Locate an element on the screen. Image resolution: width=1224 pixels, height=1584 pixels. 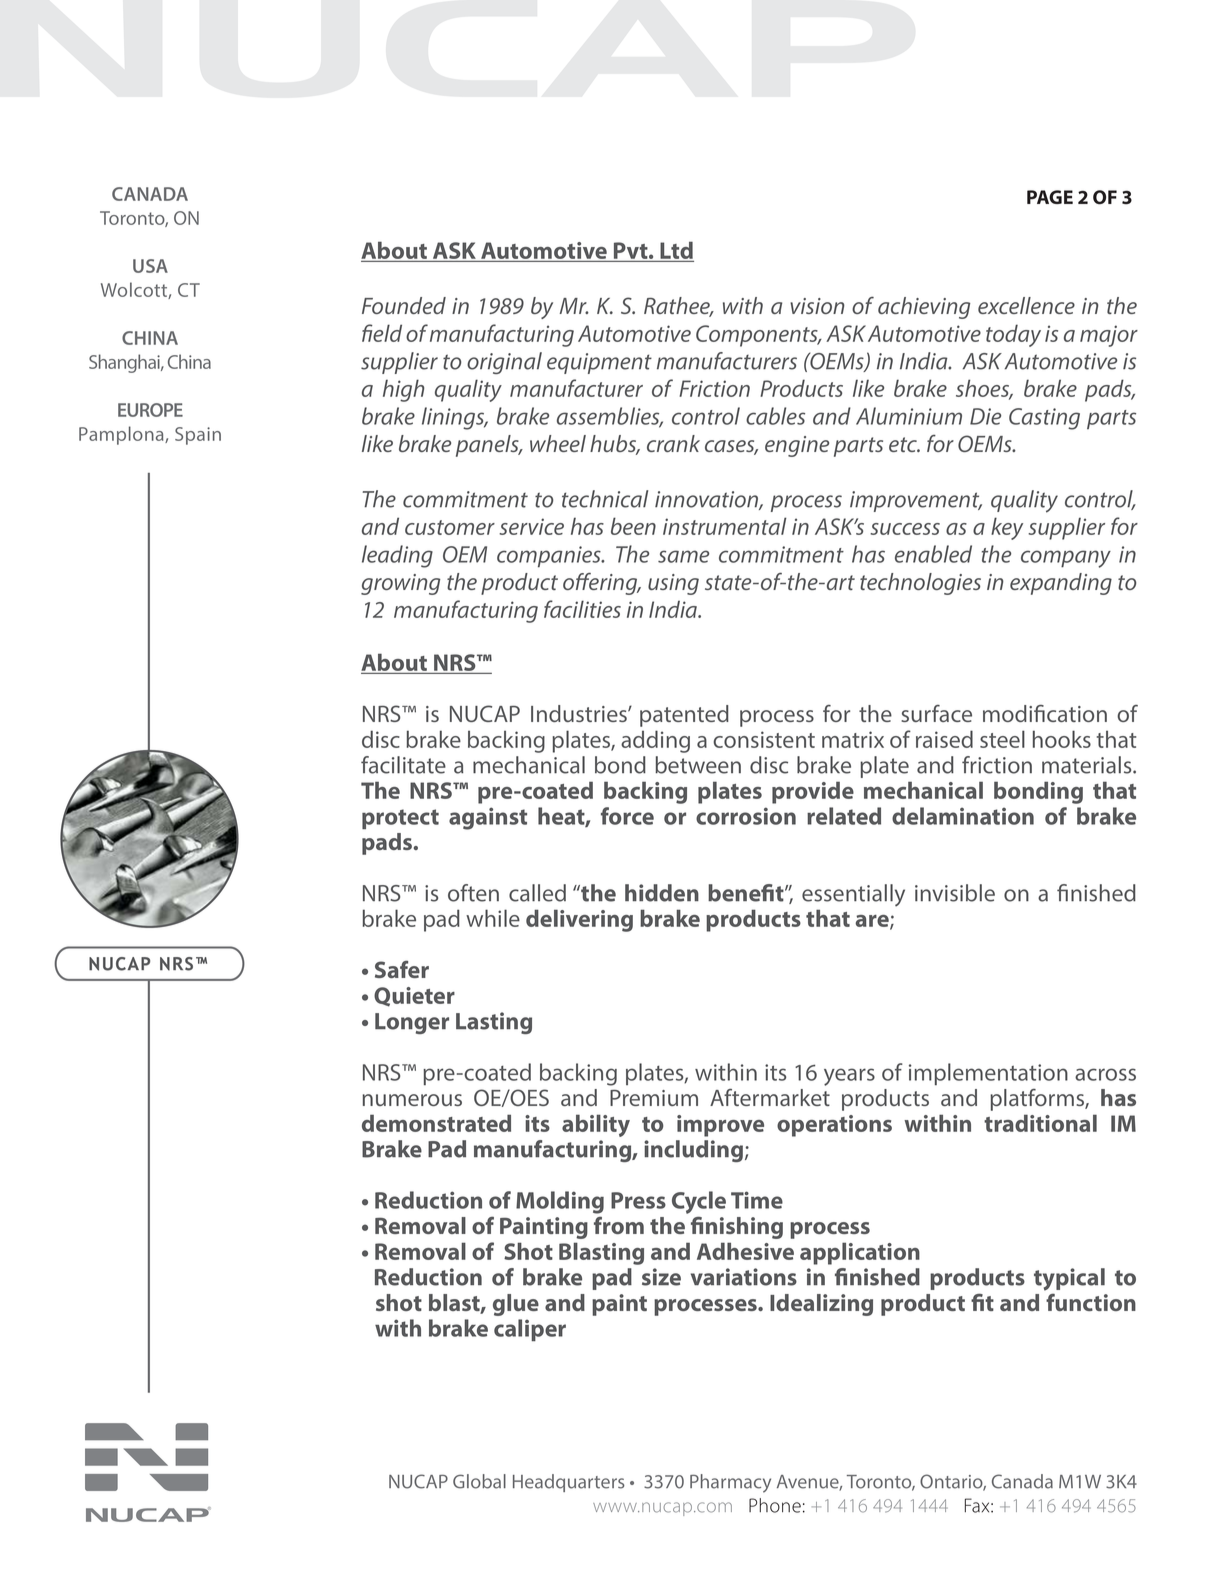
delamination is located at coordinates (963, 816).
